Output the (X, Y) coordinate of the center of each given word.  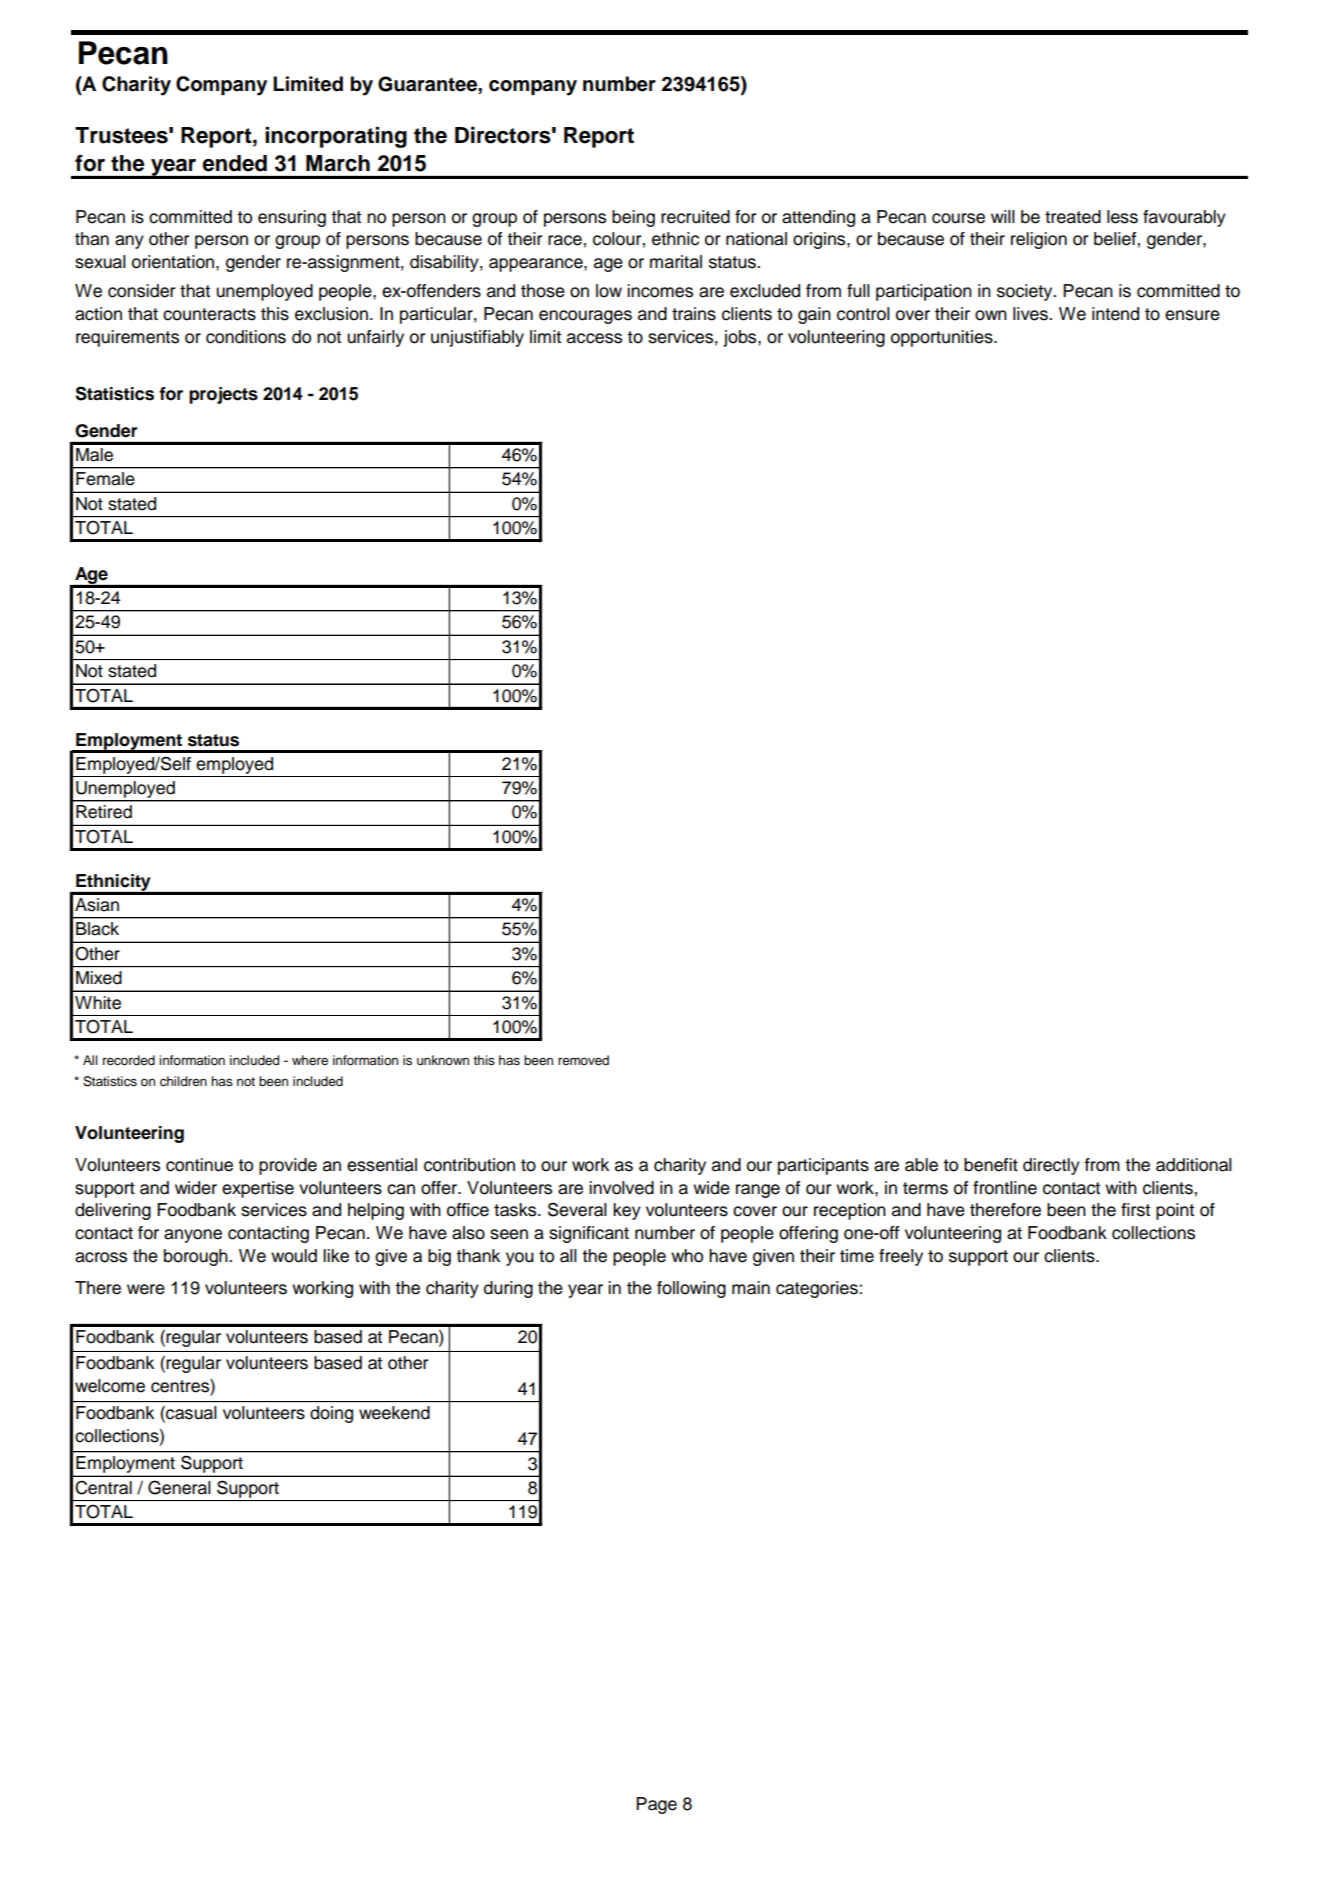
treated (1073, 217)
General (179, 1487)
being (633, 218)
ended (234, 163)
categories (818, 1289)
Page (656, 1805)
